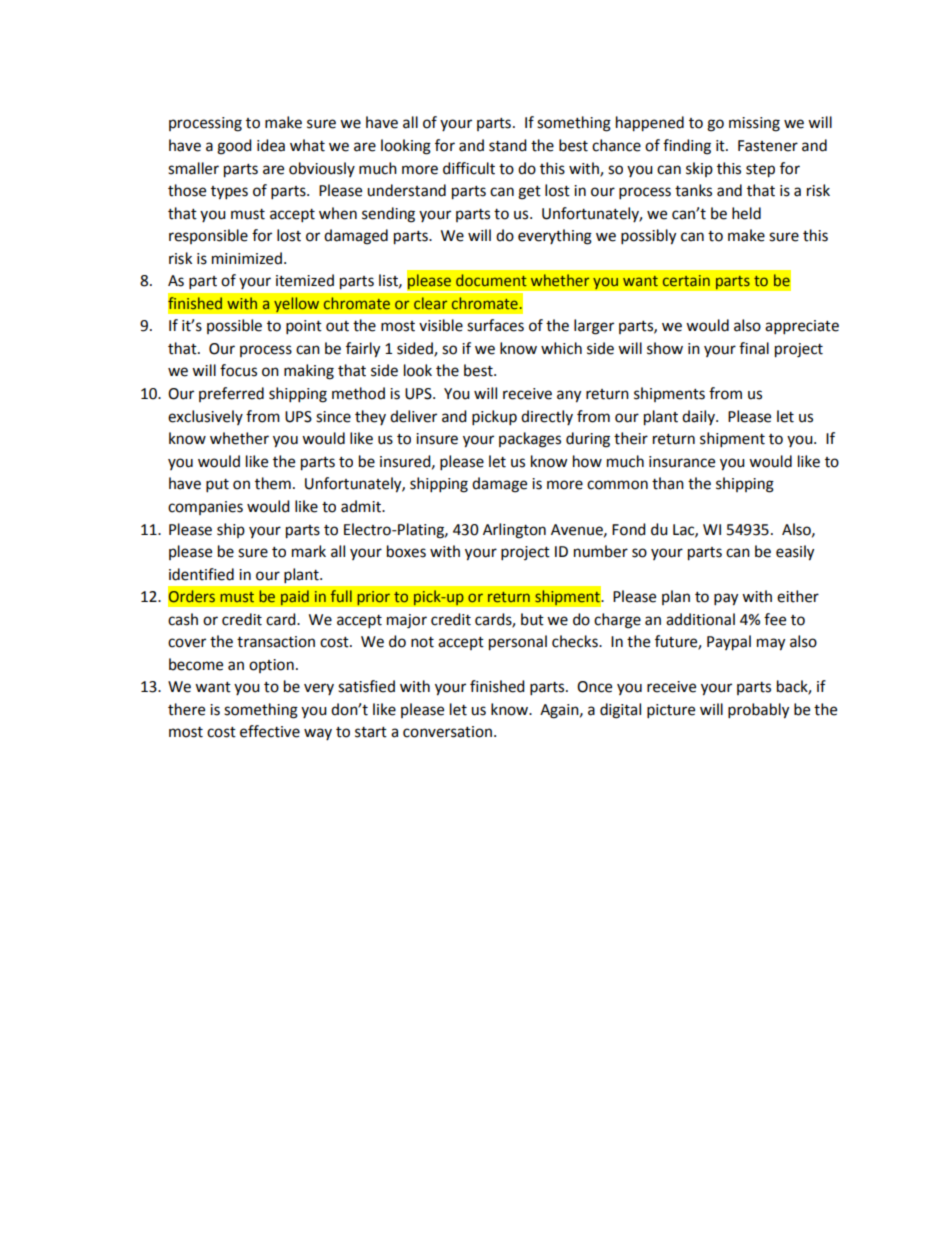 The image size is (952, 1233). Describe the element at coordinates (514, 531) in the document. I see `Arlington` at that location.
